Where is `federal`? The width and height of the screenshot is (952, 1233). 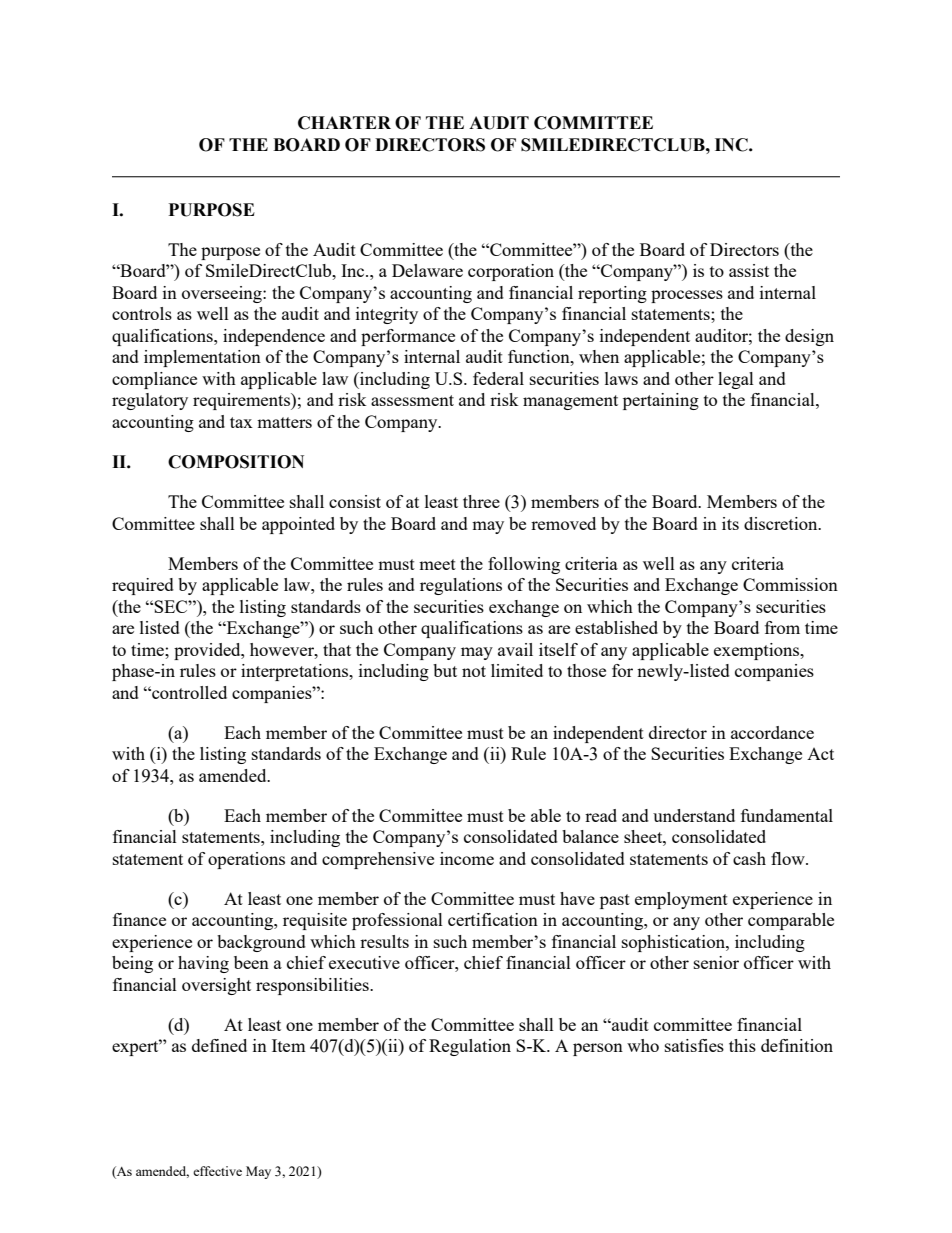 federal is located at coordinates (498, 378).
